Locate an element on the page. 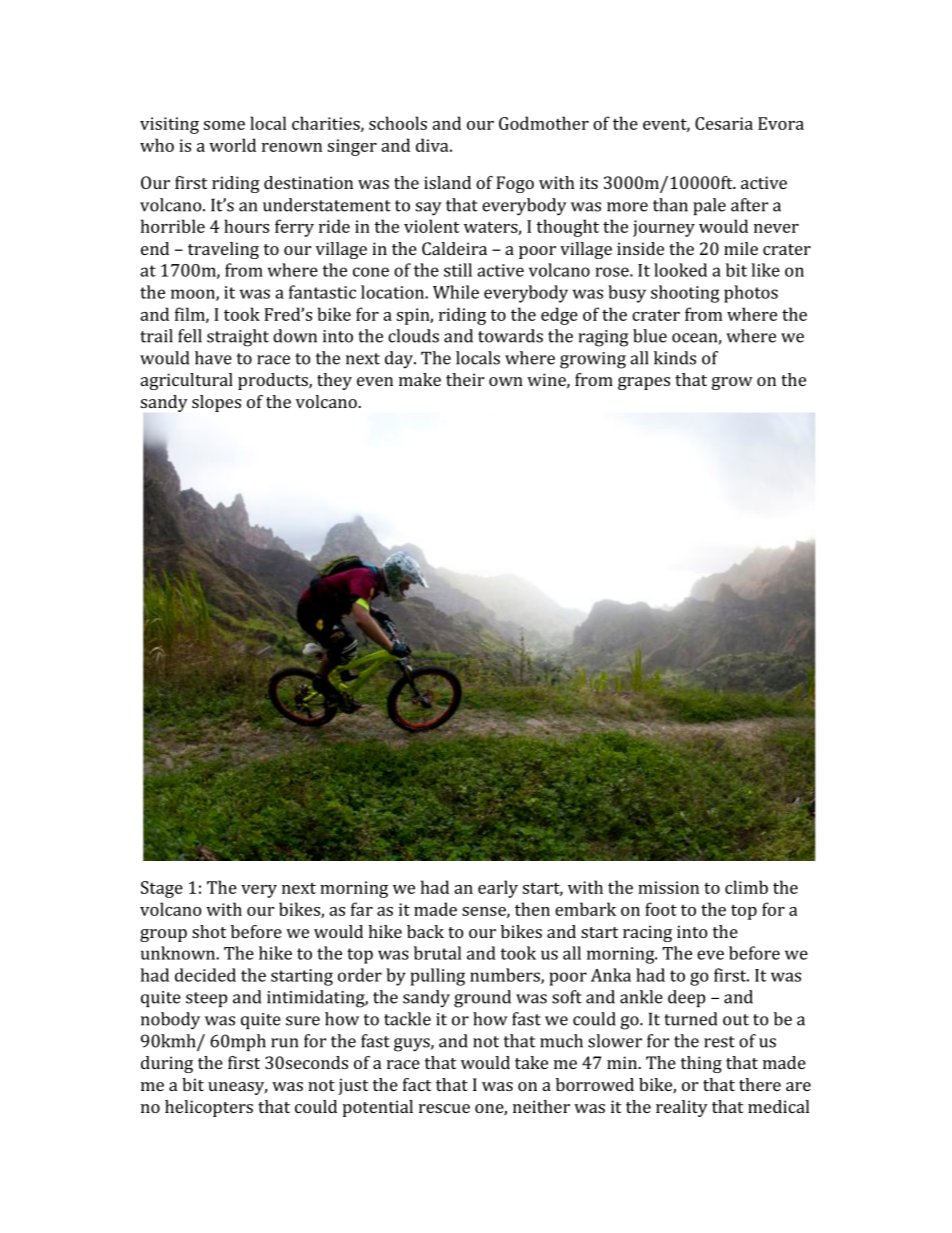  their is located at coordinates (465, 379).
